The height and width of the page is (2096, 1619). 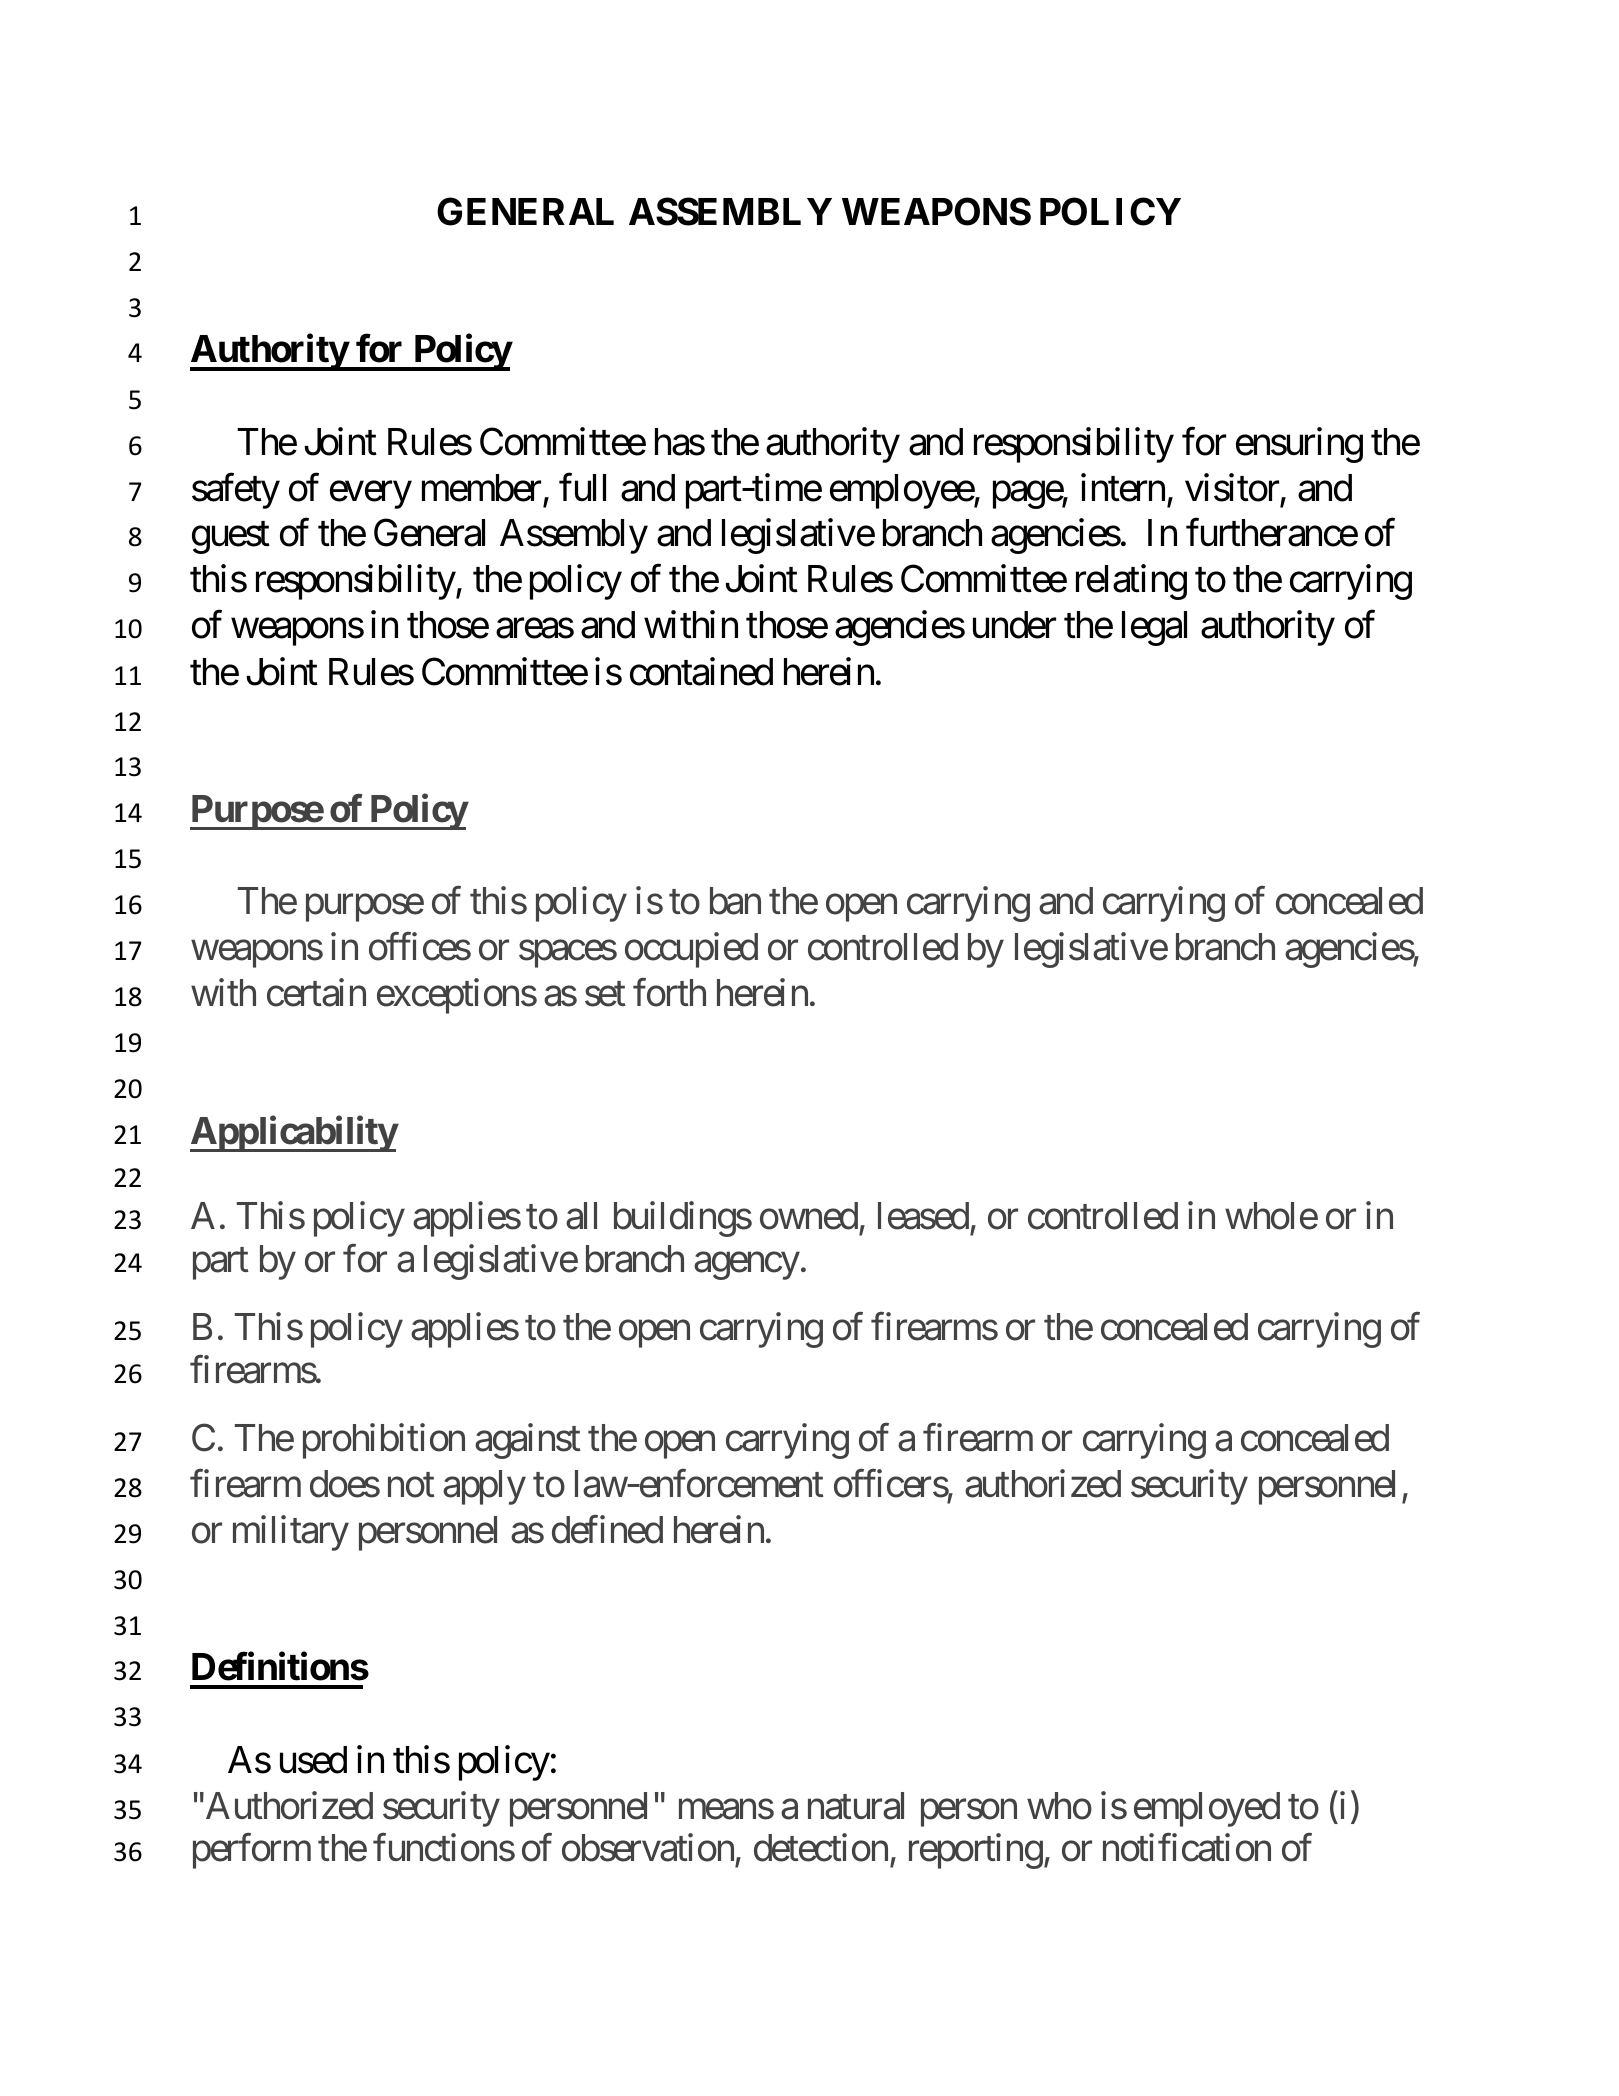 I want to click on ban, so click(x=735, y=901).
